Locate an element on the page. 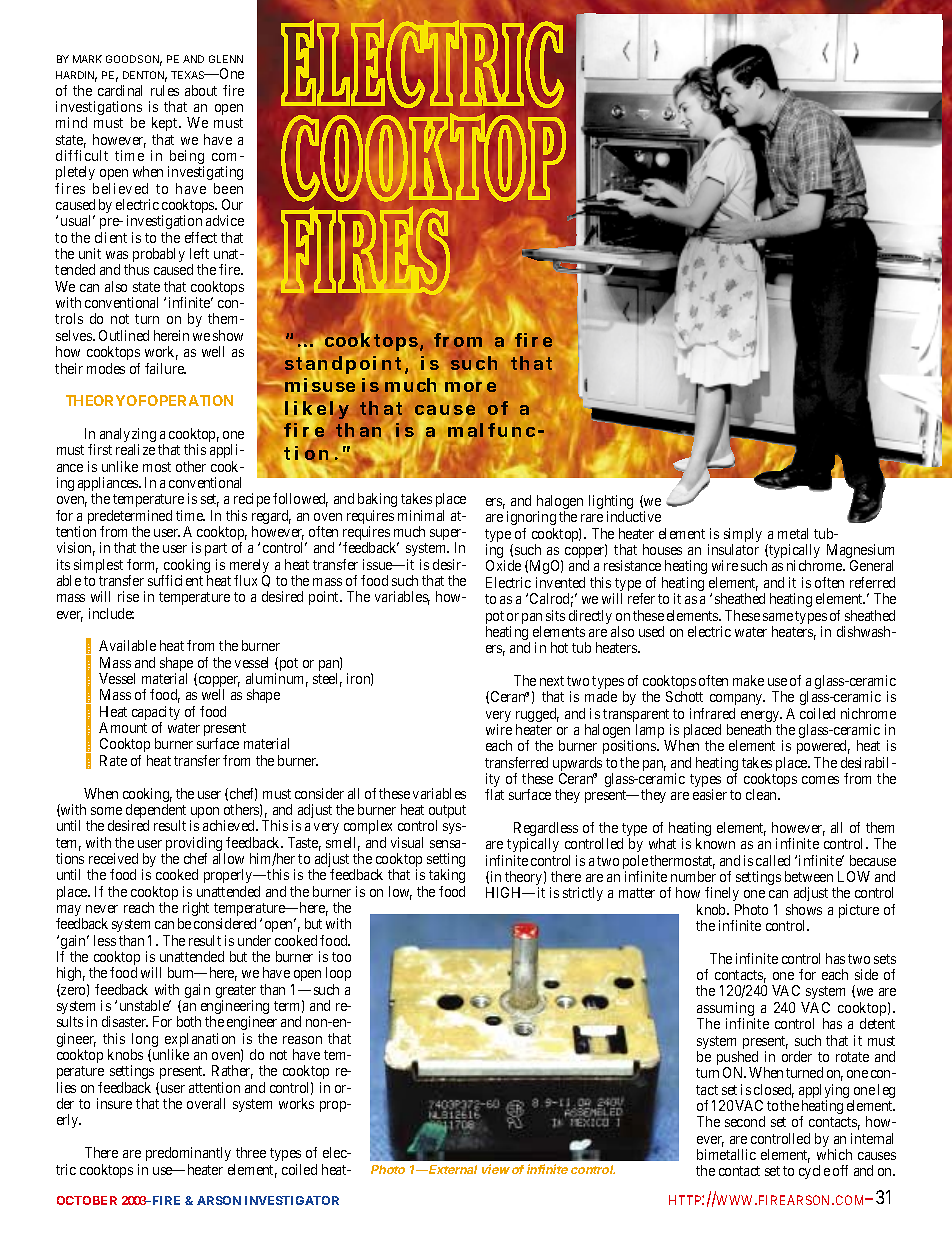 Image resolution: width=952 pixels, height=1233 pixels. flat is located at coordinates (494, 794).
